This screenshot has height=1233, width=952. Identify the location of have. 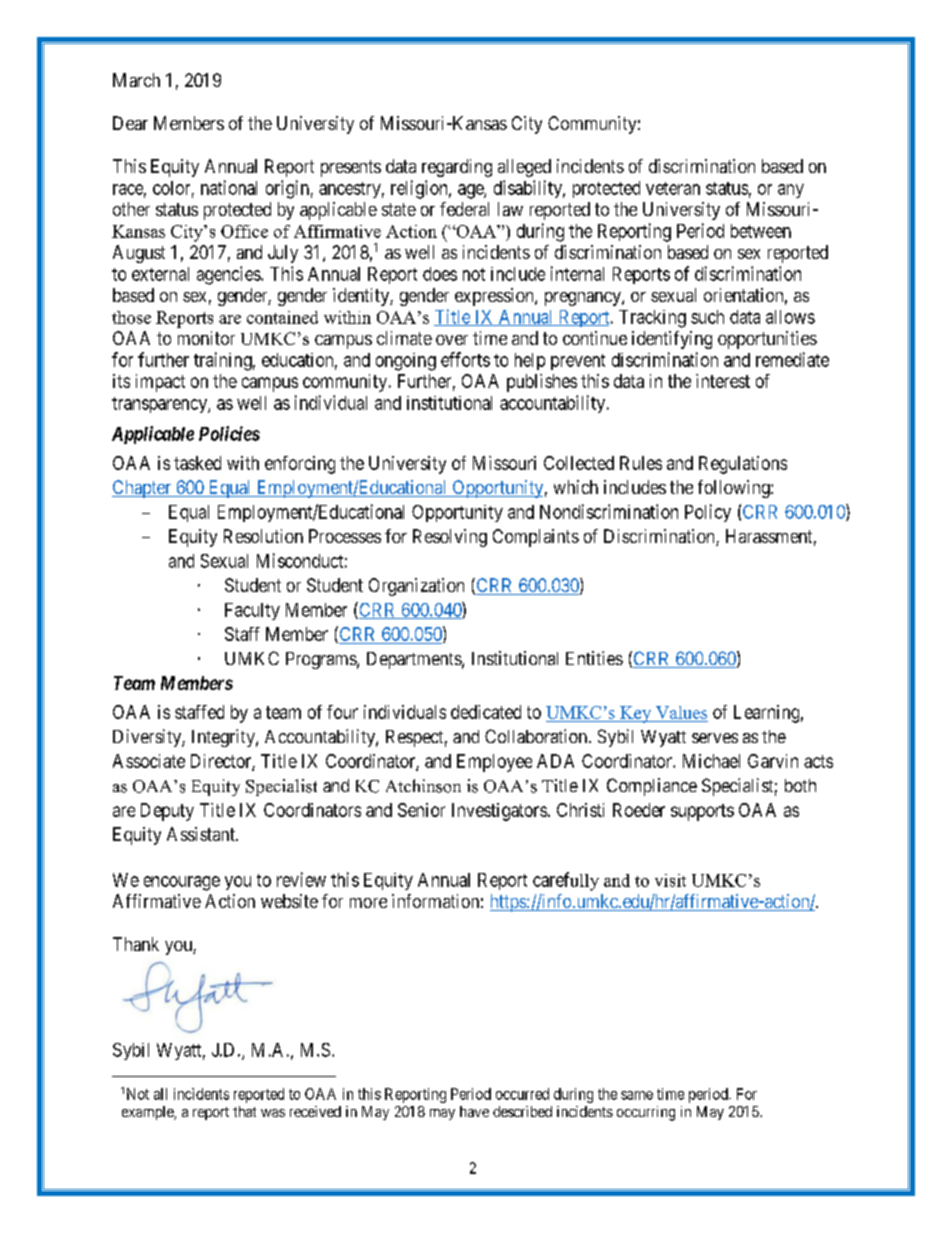
(474, 1111).
